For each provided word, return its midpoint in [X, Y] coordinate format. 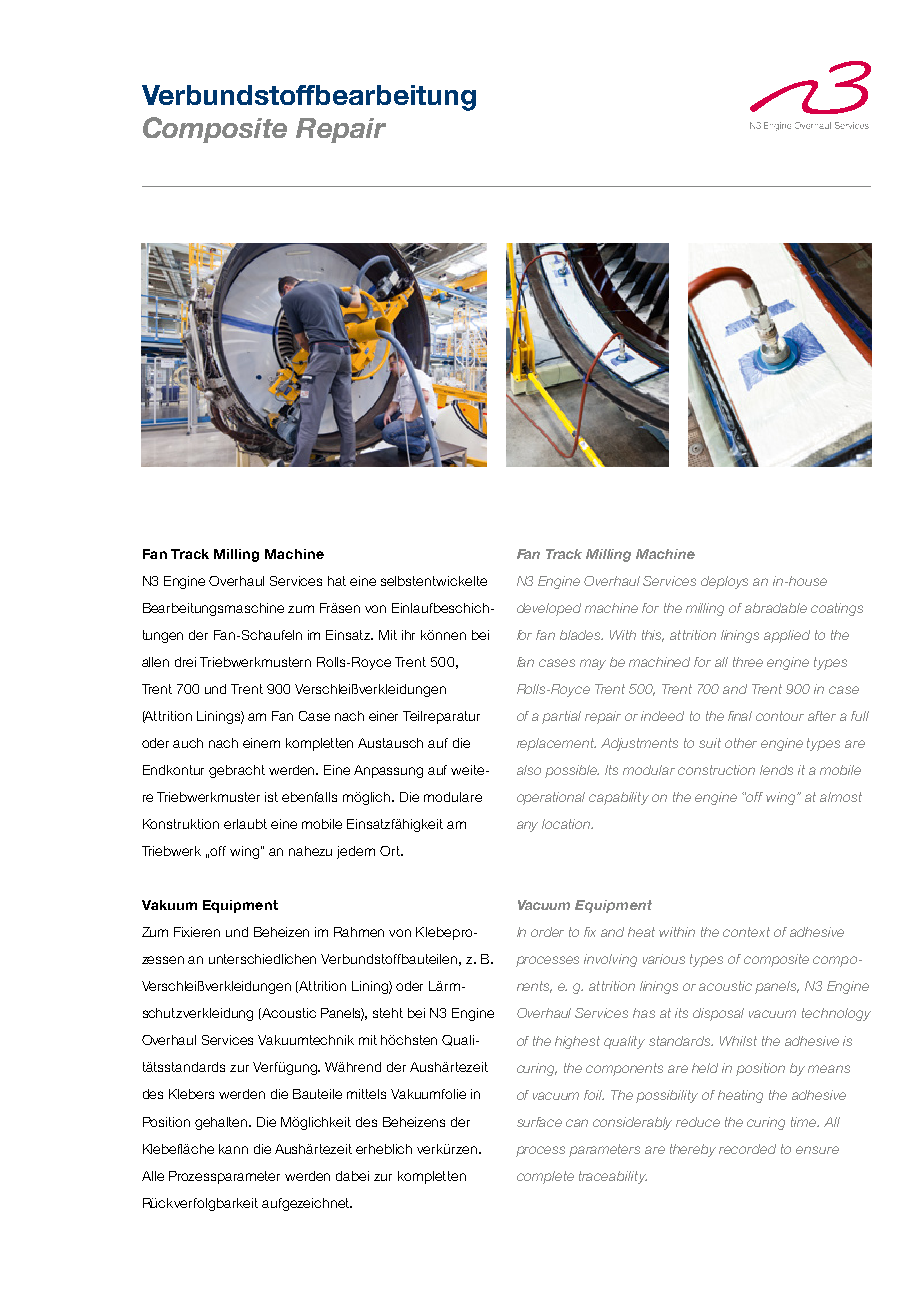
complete [545, 1177]
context [746, 932]
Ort [391, 851]
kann [233, 1149]
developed [549, 609]
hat [337, 581]
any [527, 826]
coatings [837, 609]
